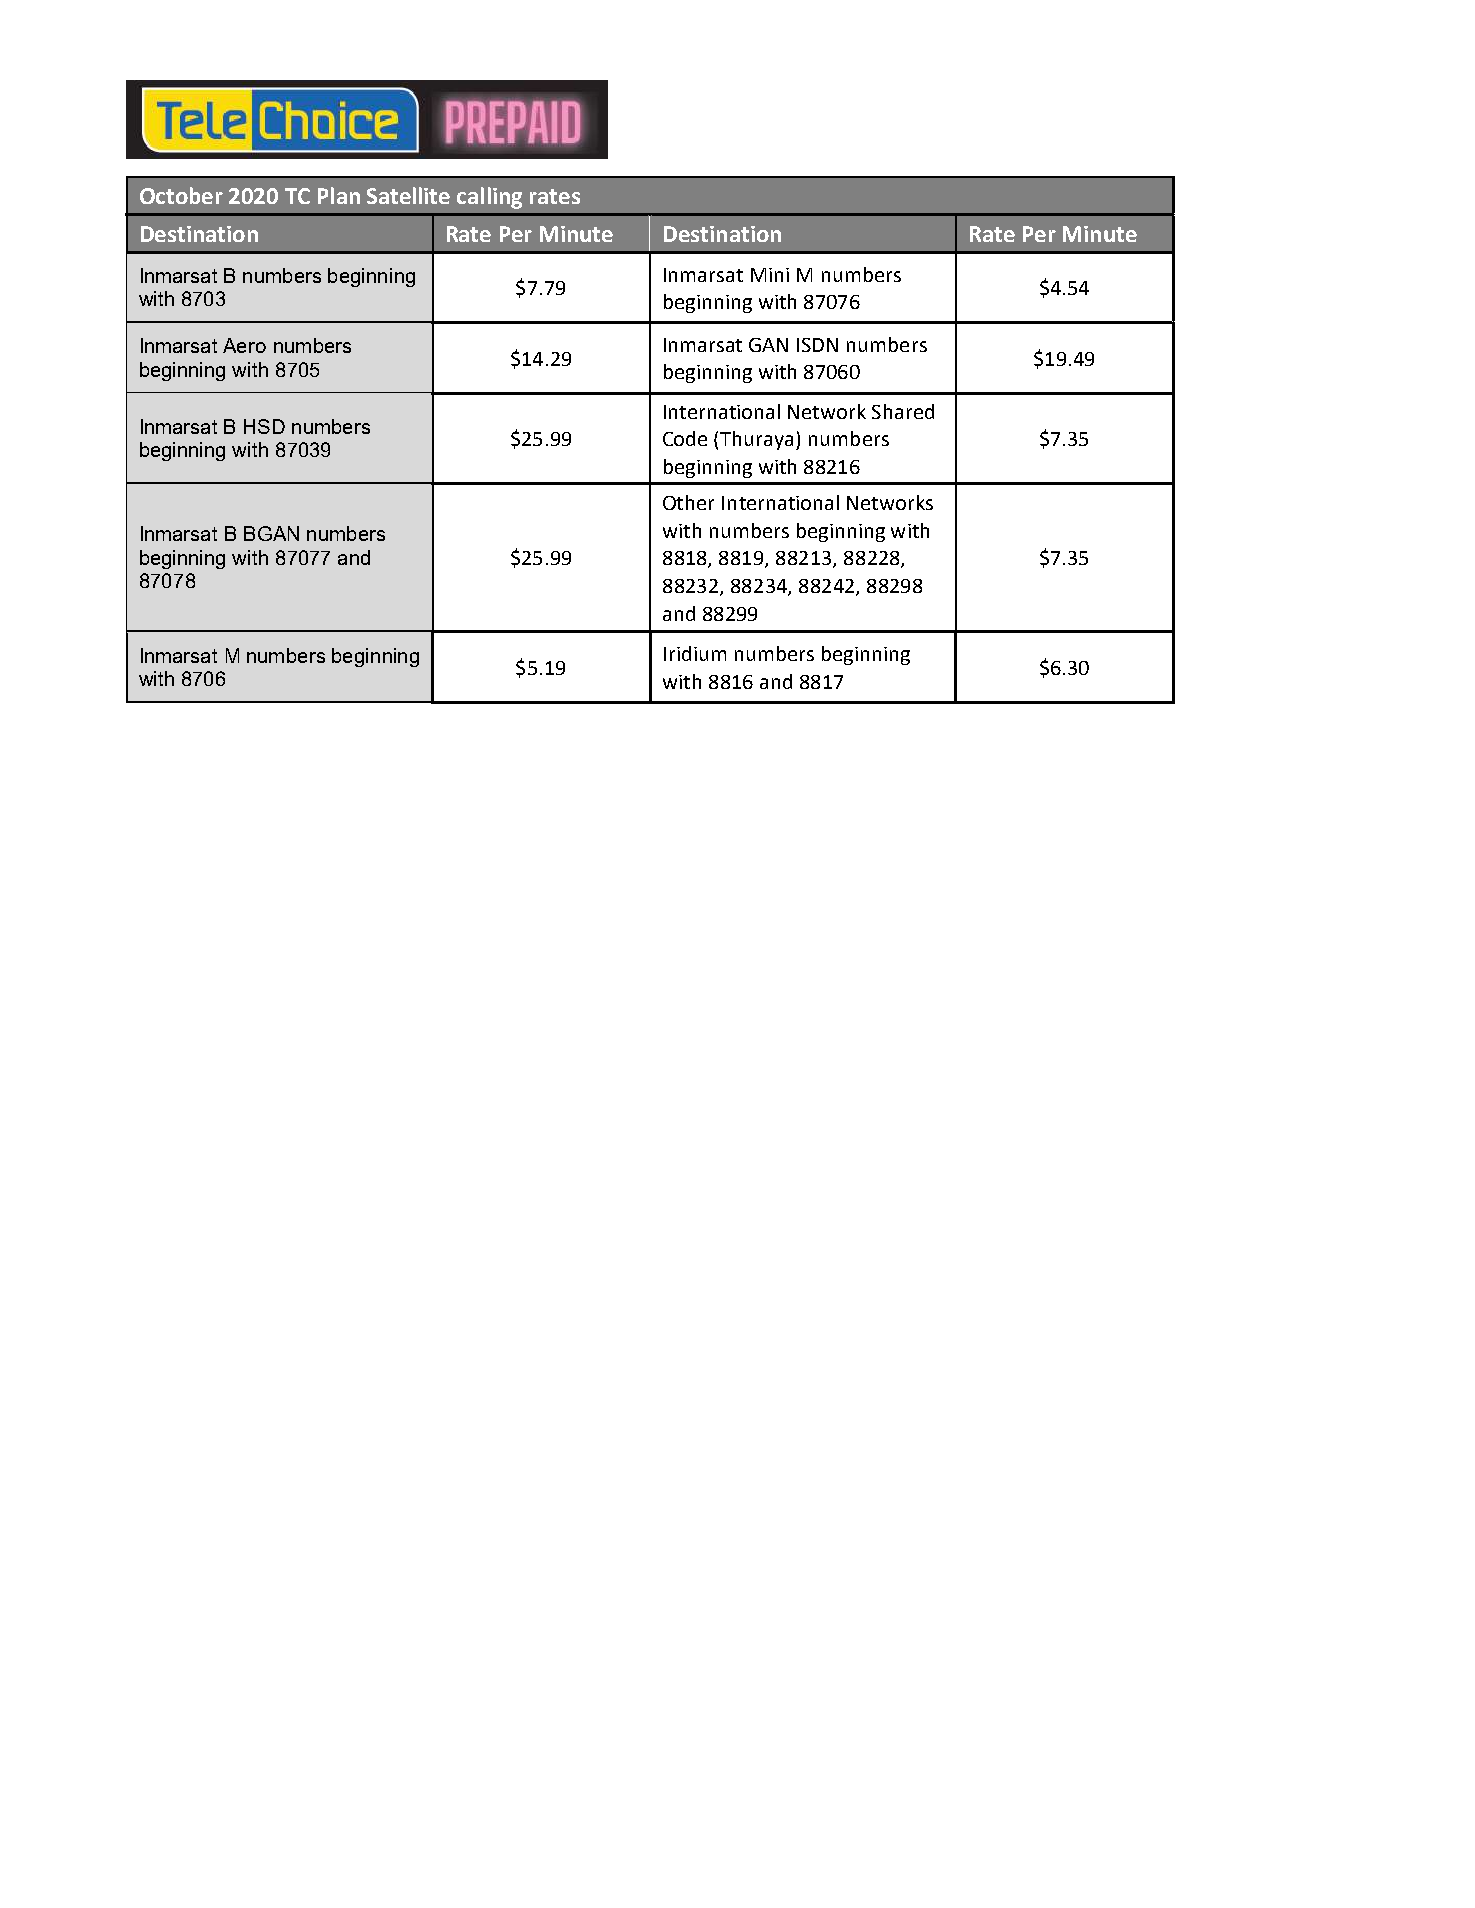 The height and width of the screenshot is (1908, 1475). What do you see at coordinates (903, 411) in the screenshot?
I see `Shared` at bounding box center [903, 411].
